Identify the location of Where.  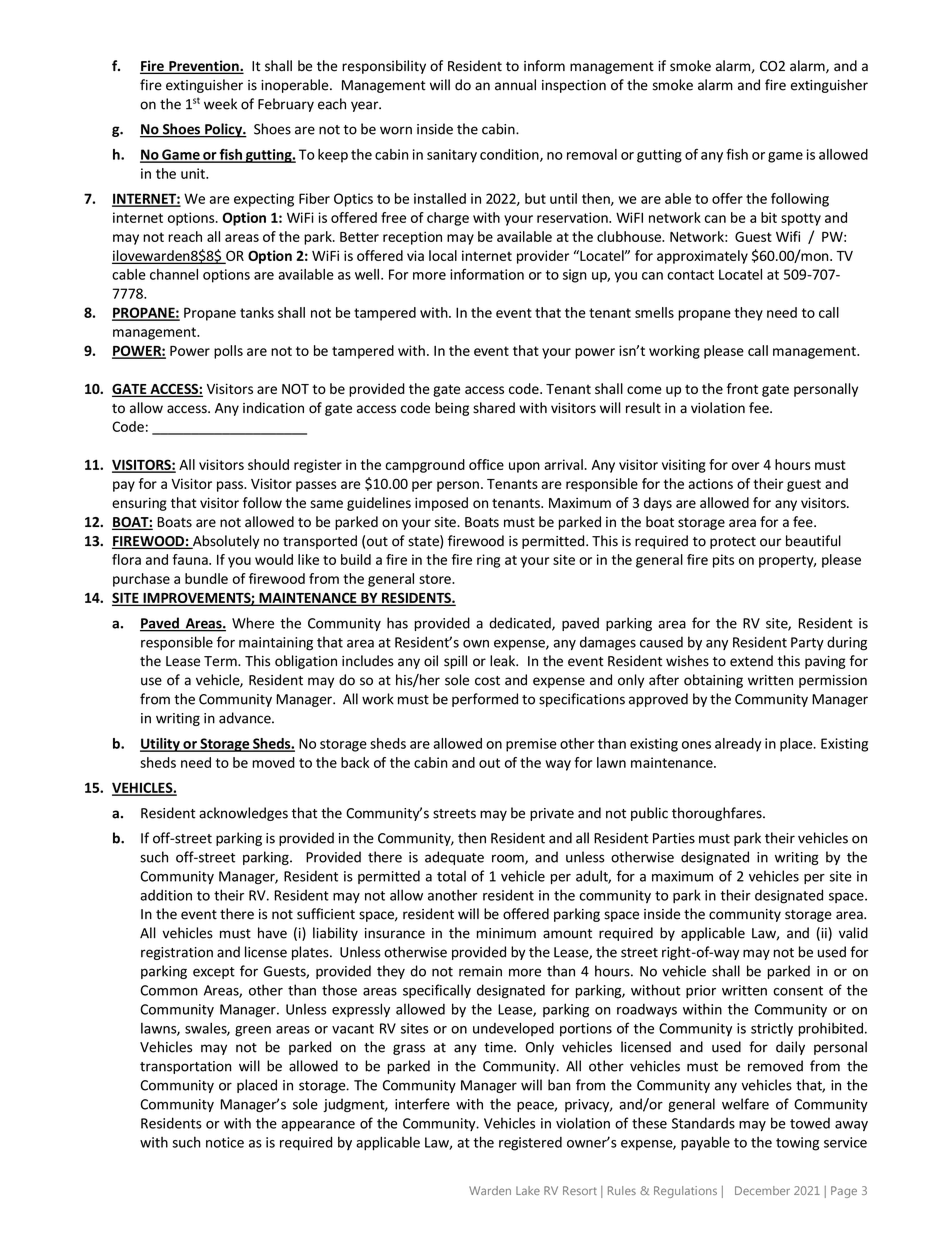
(253, 623).
